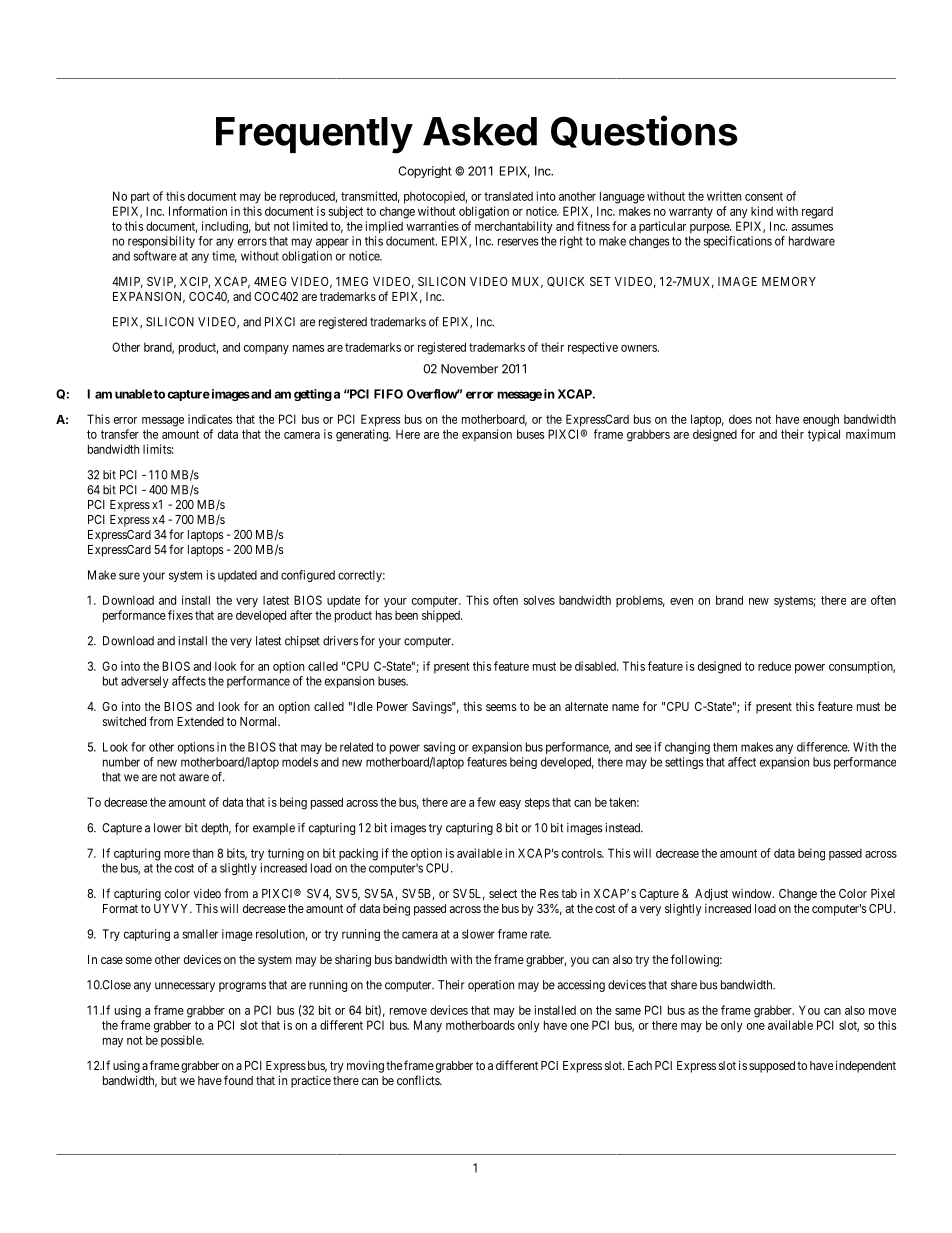 This document has width=952, height=1233. Describe the element at coordinates (194, 778) in the document. I see `aware` at that location.
